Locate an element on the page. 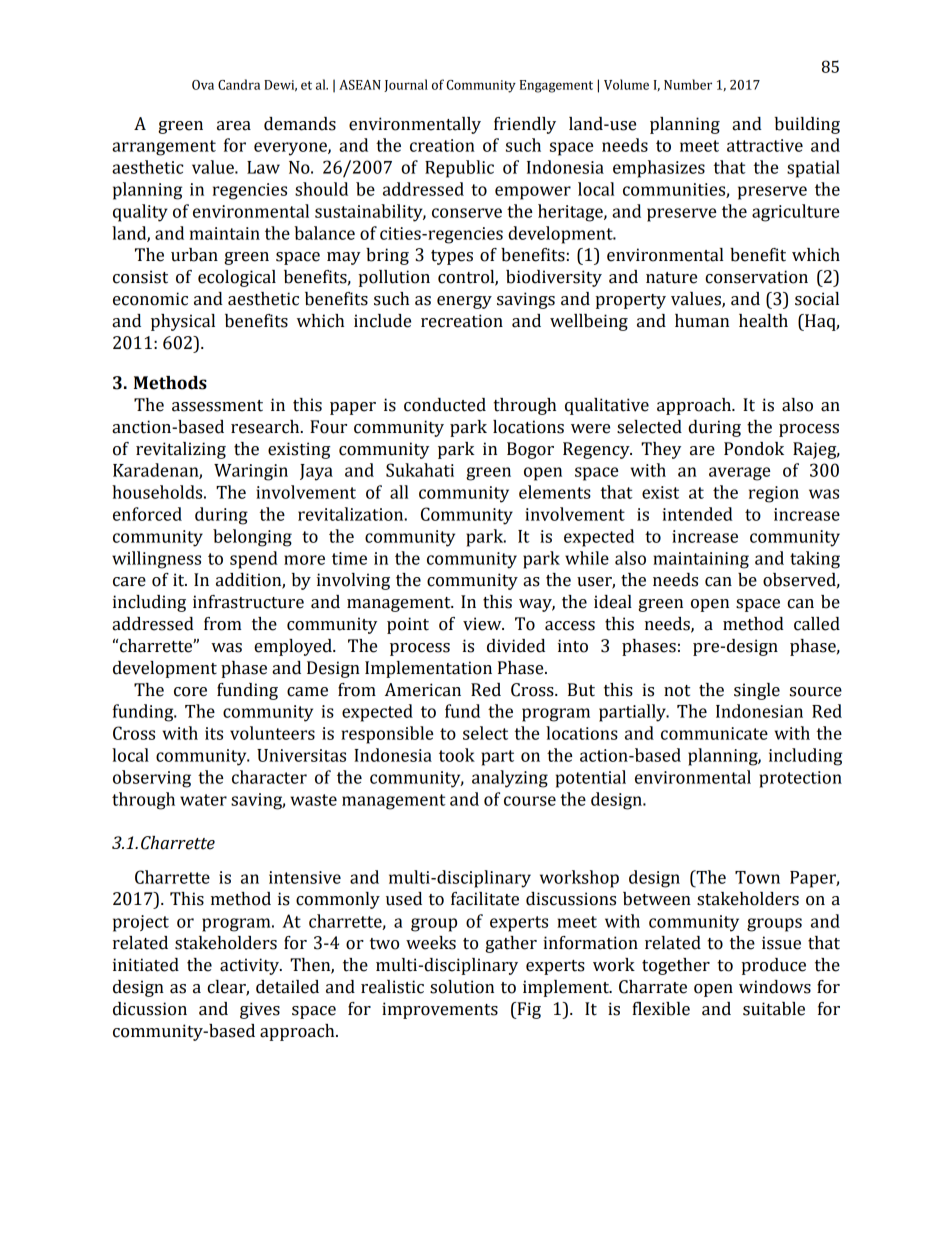  conducted is located at coordinates (445, 405).
